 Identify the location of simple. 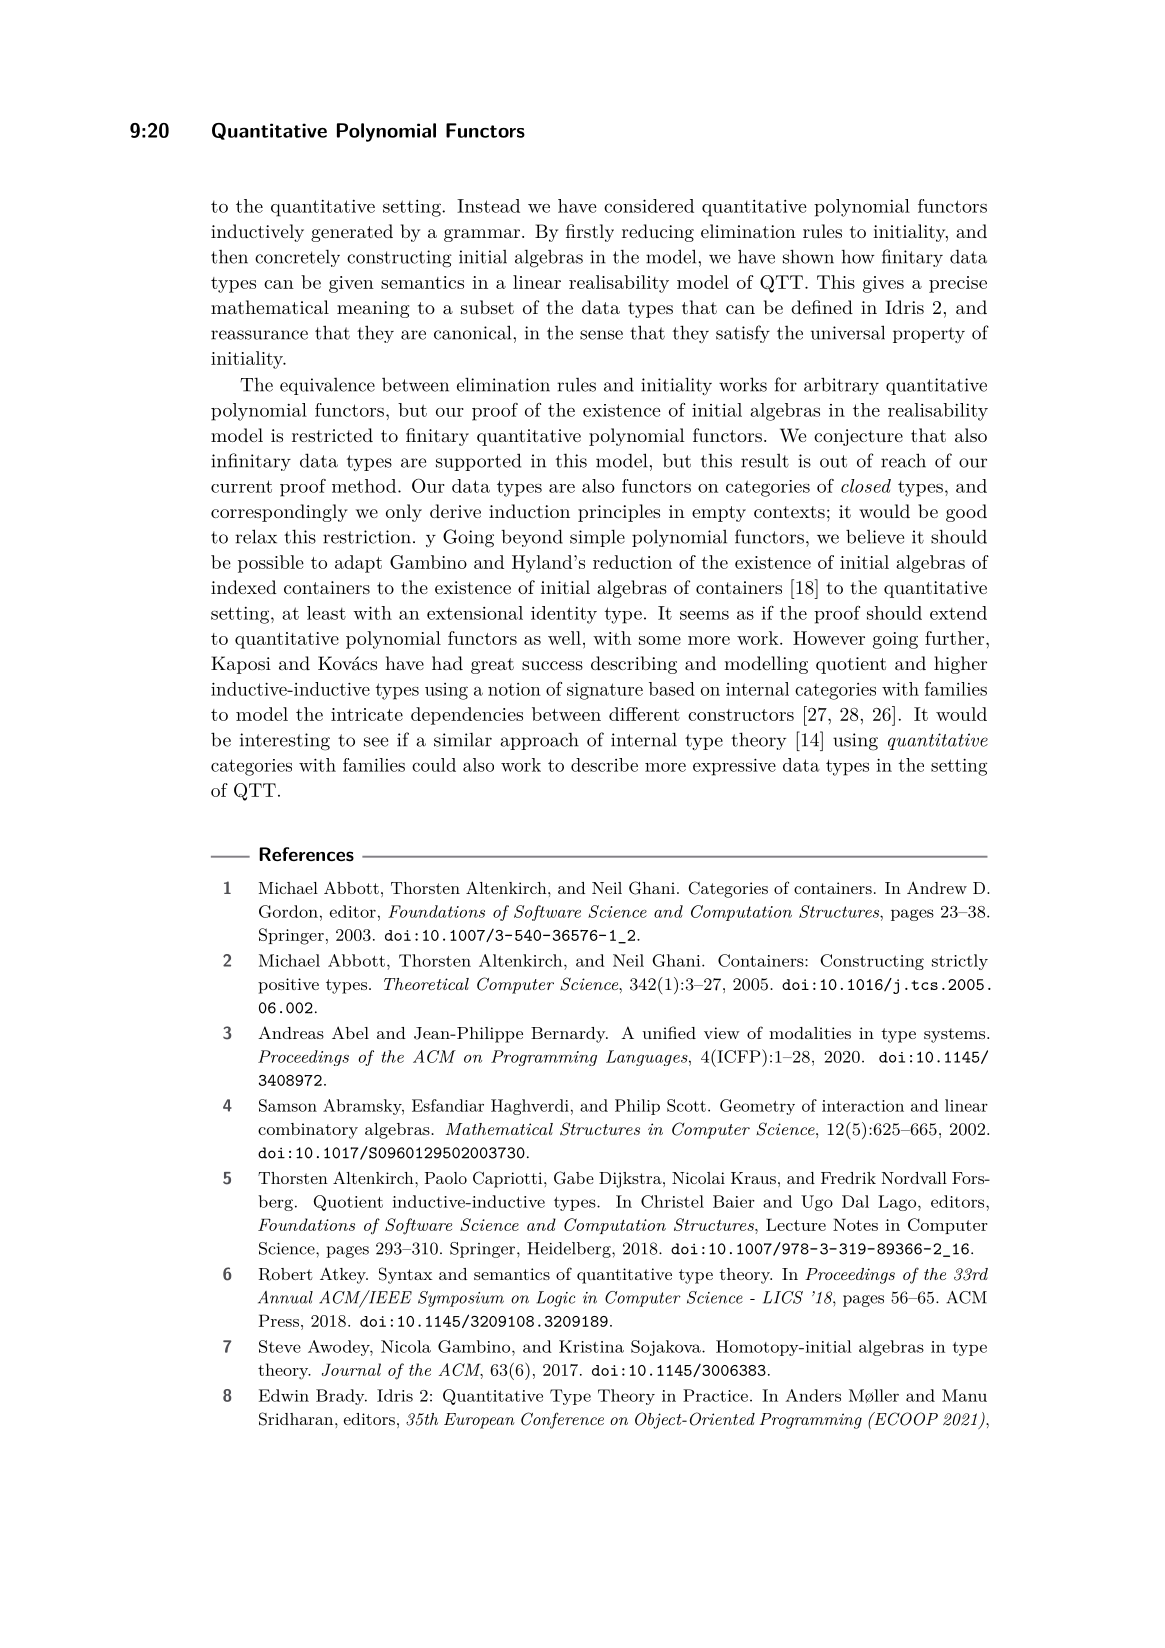
(597, 538).
